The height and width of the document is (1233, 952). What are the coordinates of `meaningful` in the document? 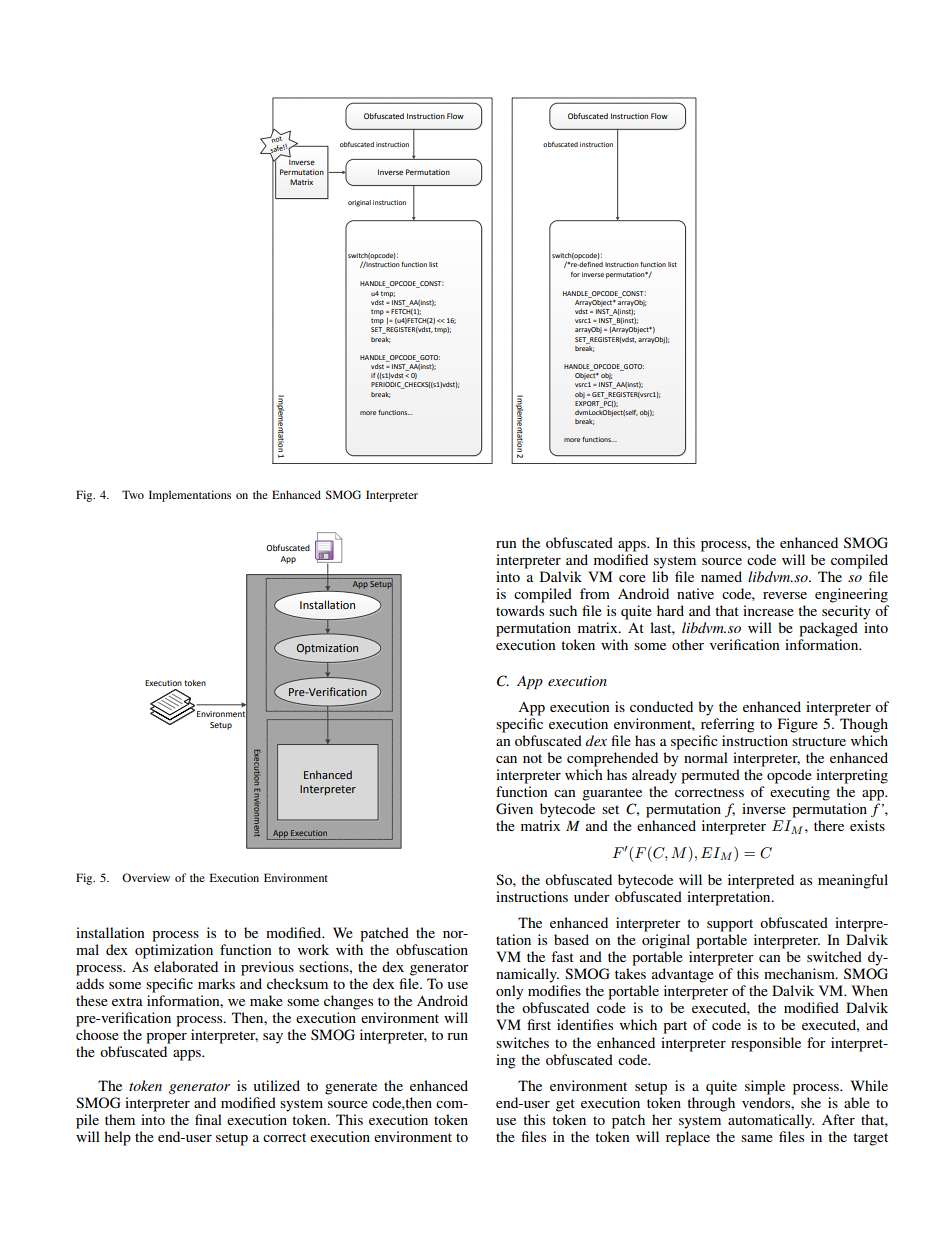 It's located at (853, 881).
